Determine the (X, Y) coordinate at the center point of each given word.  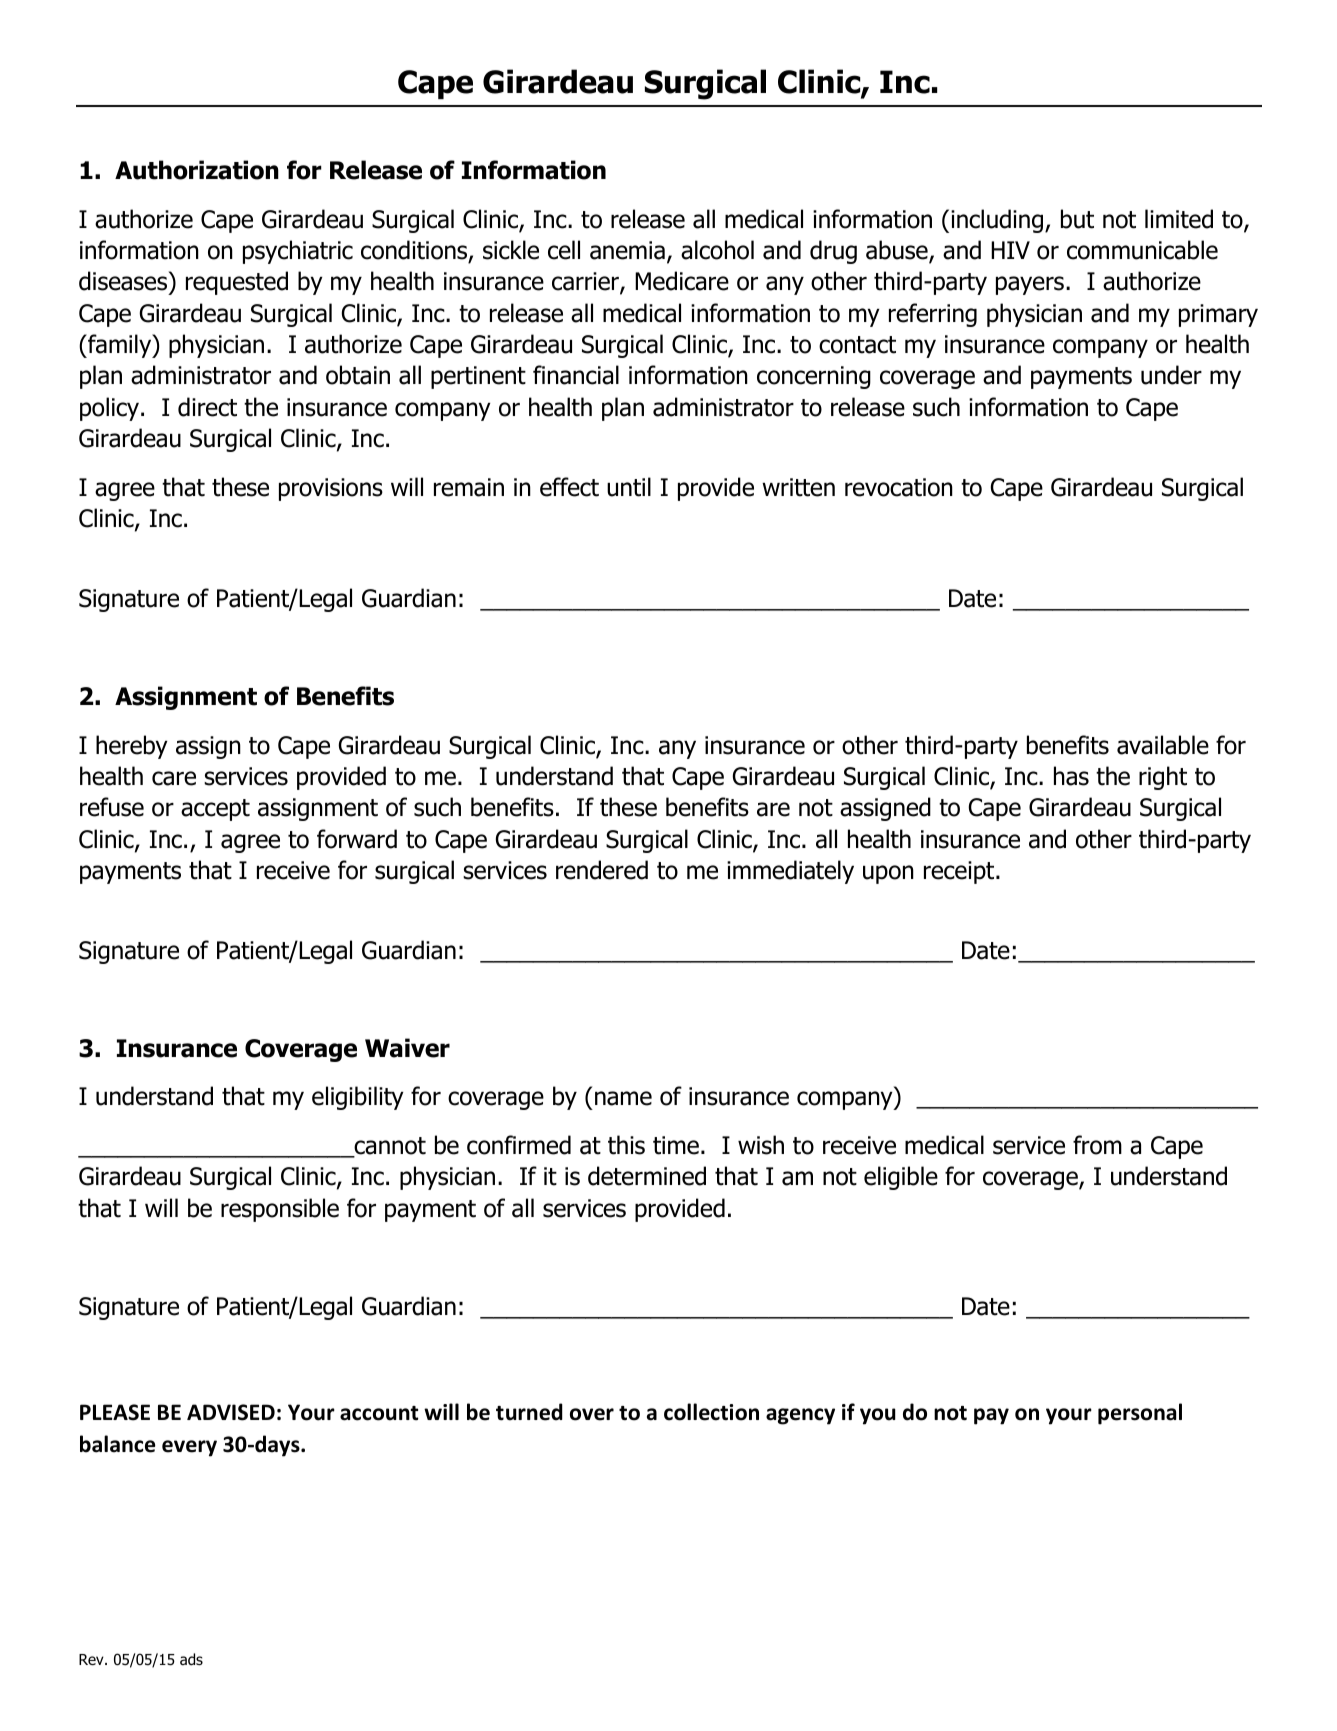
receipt (960, 872)
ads (191, 1659)
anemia (627, 250)
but (1077, 219)
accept (215, 810)
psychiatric (298, 252)
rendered (602, 870)
